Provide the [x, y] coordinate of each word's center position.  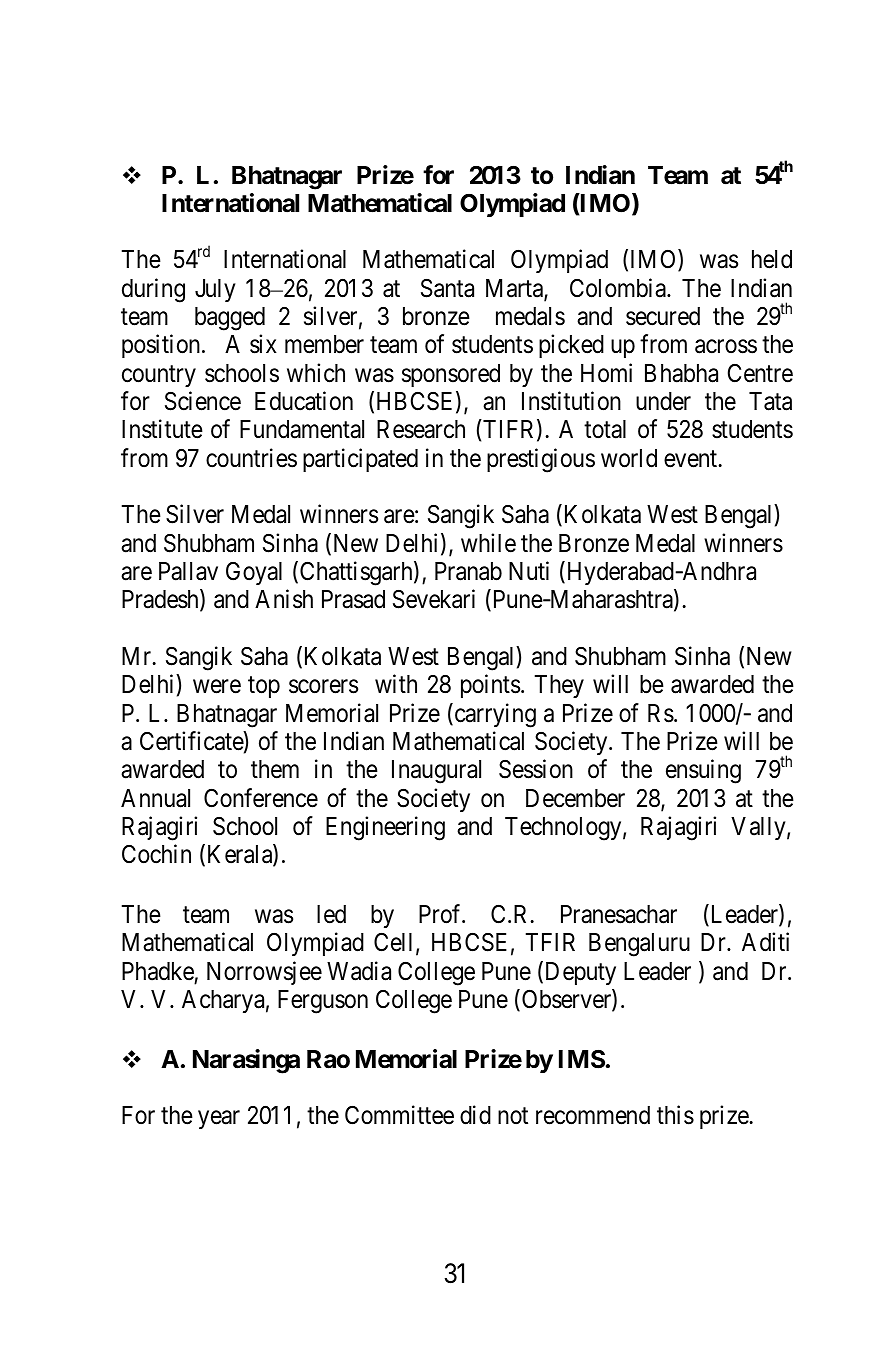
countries [251, 458]
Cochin [156, 854]
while [488, 543]
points [490, 686]
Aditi [765, 942]
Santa [447, 288]
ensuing [703, 772]
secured [663, 316]
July [215, 290]
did [475, 1115]
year [219, 1120]
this [675, 1115]
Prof [441, 914]
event [692, 459]
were [217, 687]
